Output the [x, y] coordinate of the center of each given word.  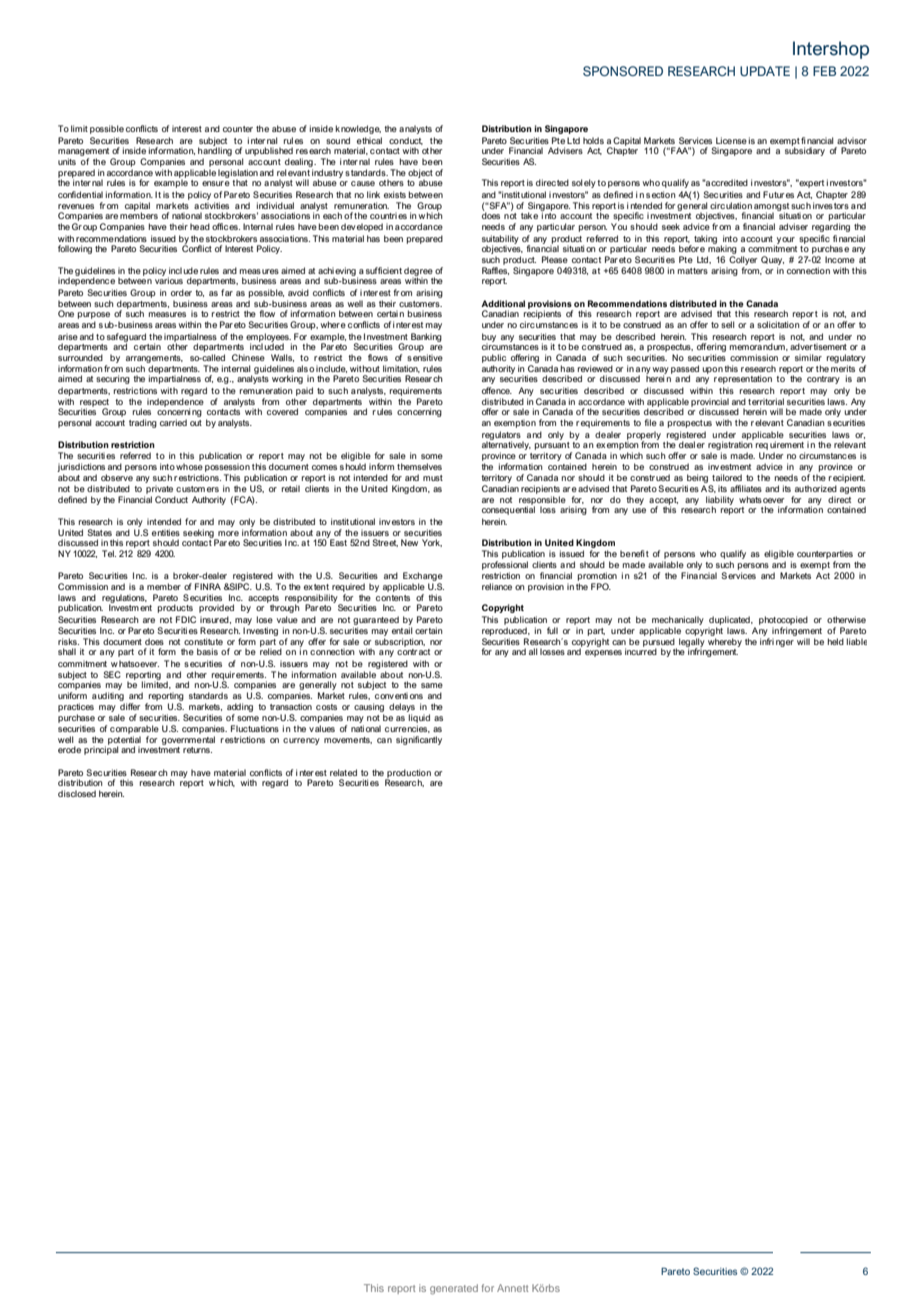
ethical [369, 140]
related [343, 772]
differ [130, 706]
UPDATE [765, 71]
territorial [766, 401]
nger [785, 643]
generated [454, 1289]
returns [197, 750]
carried [173, 422]
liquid [419, 718]
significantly [419, 740]
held [836, 641]
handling [215, 150]
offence [497, 390]
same [432, 685]
